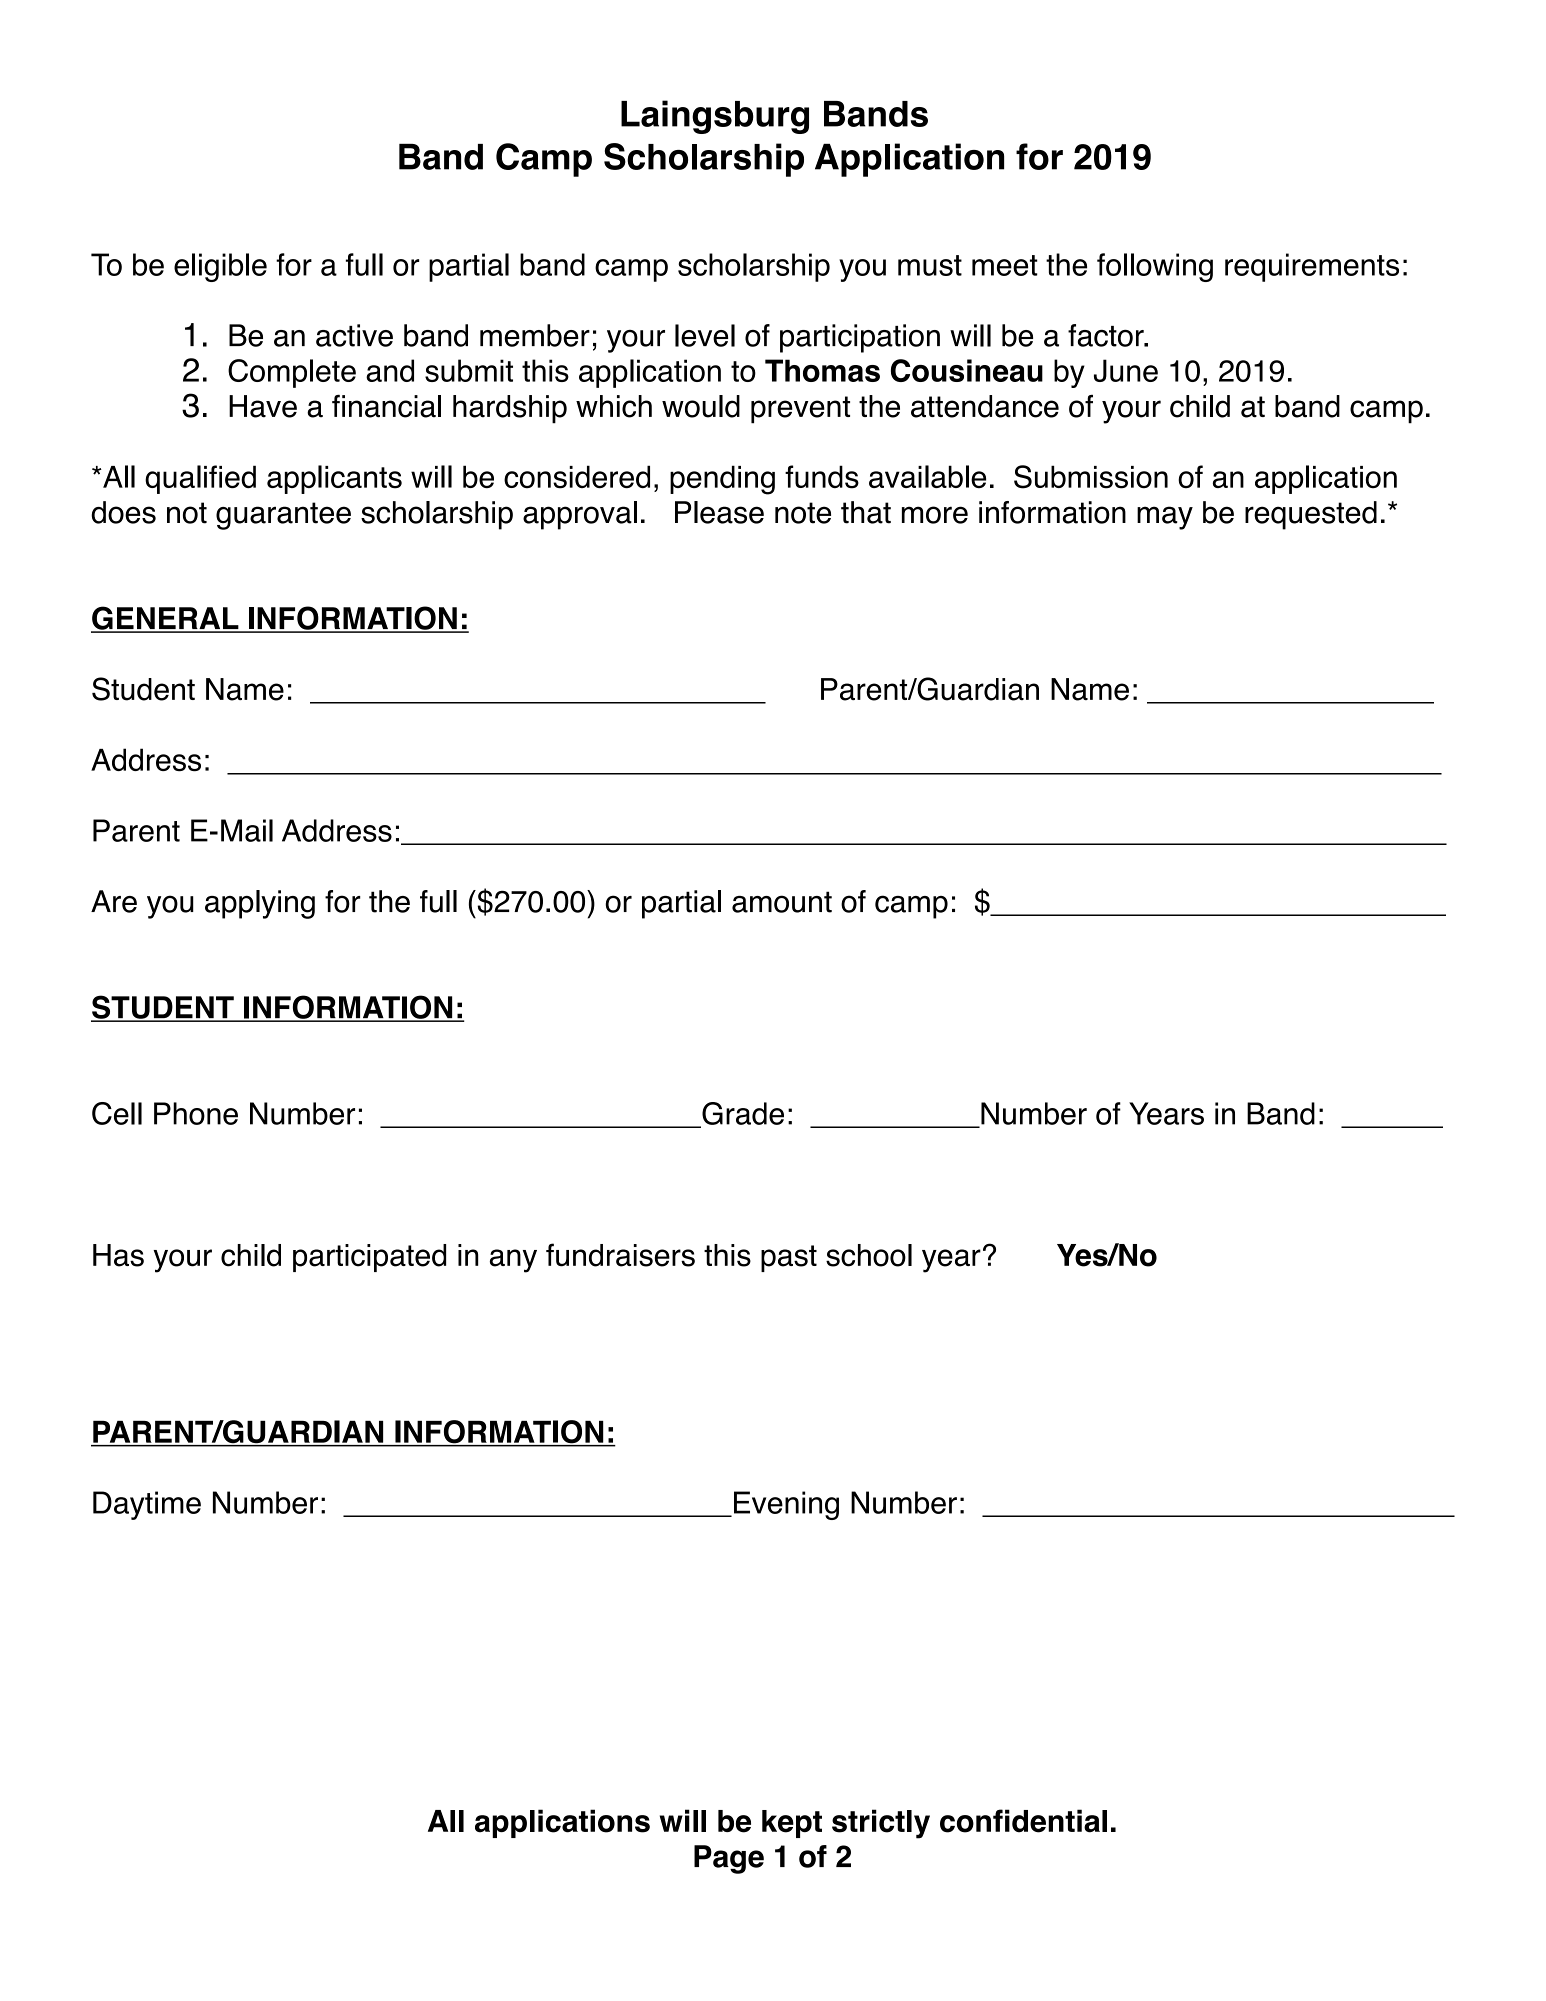 The height and width of the screenshot is (2001, 1546). Describe the element at coordinates (369, 1258) in the screenshot. I see `participated` at that location.
